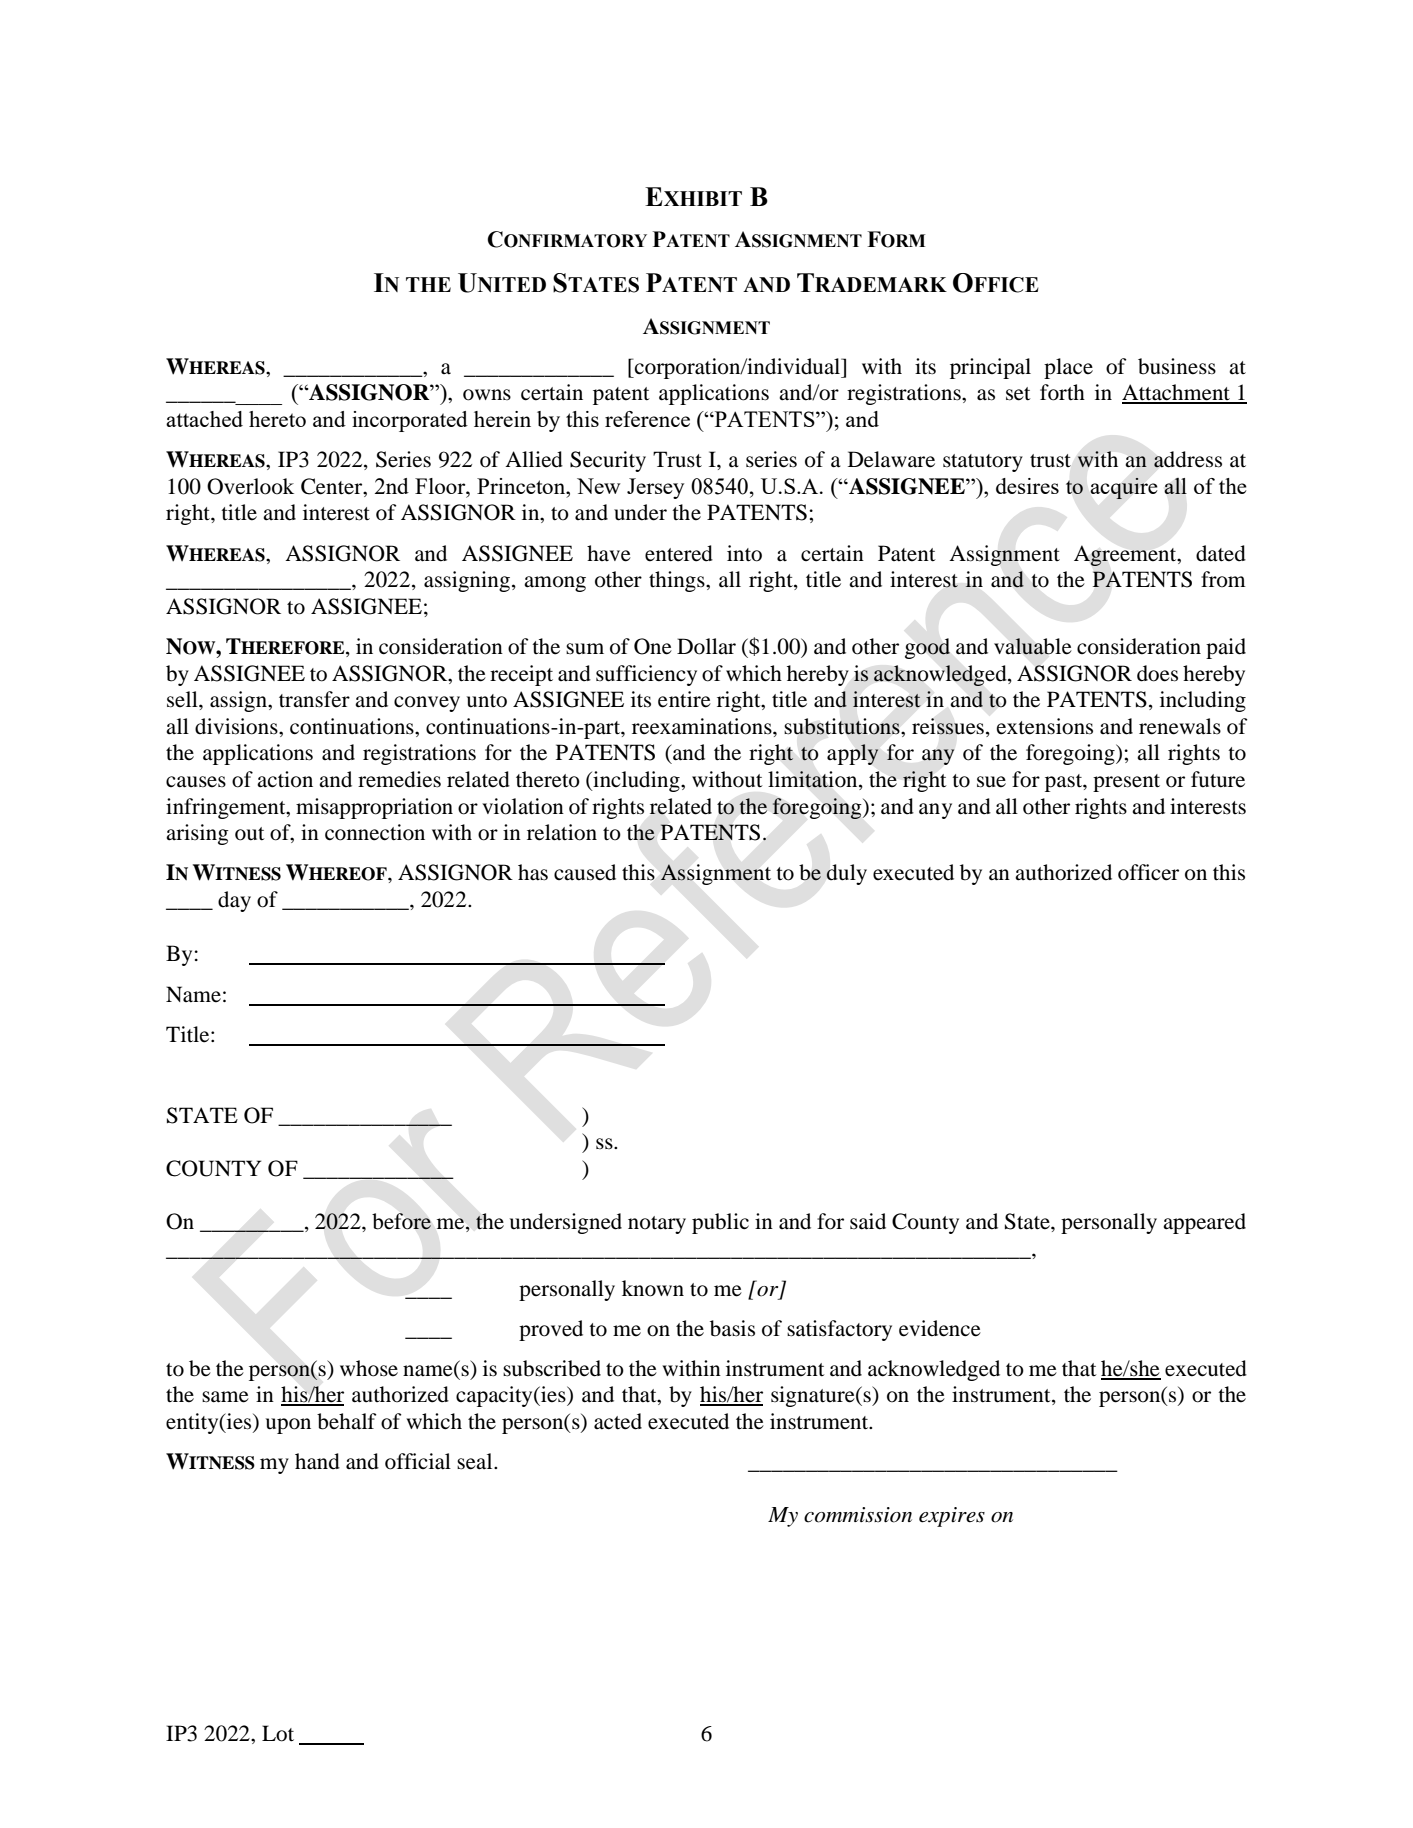  I want to click on entire, so click(684, 699).
